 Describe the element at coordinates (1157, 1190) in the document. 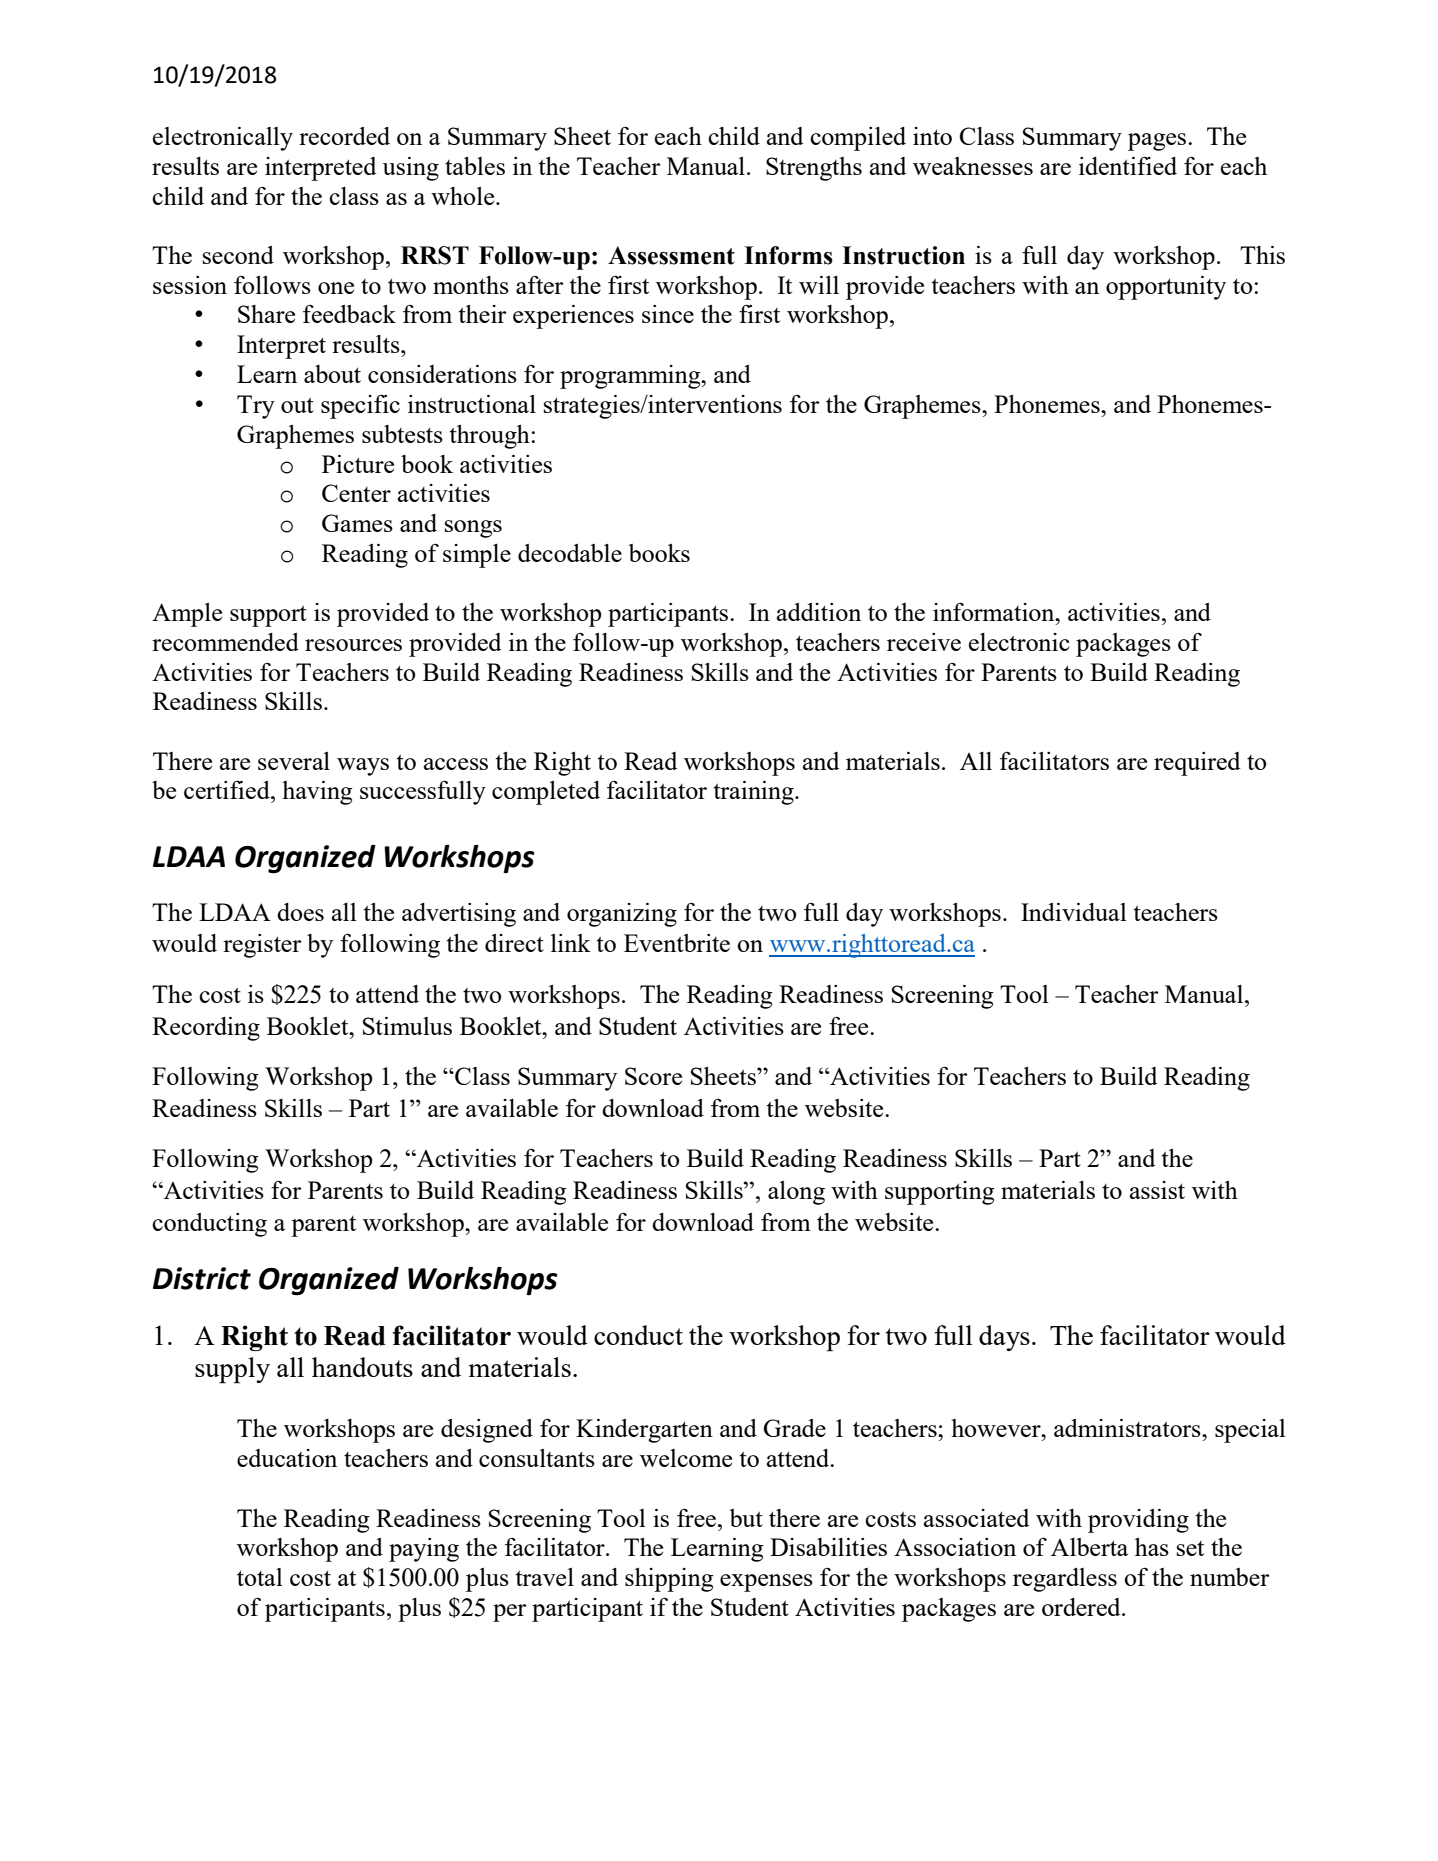

I see `assist` at that location.
